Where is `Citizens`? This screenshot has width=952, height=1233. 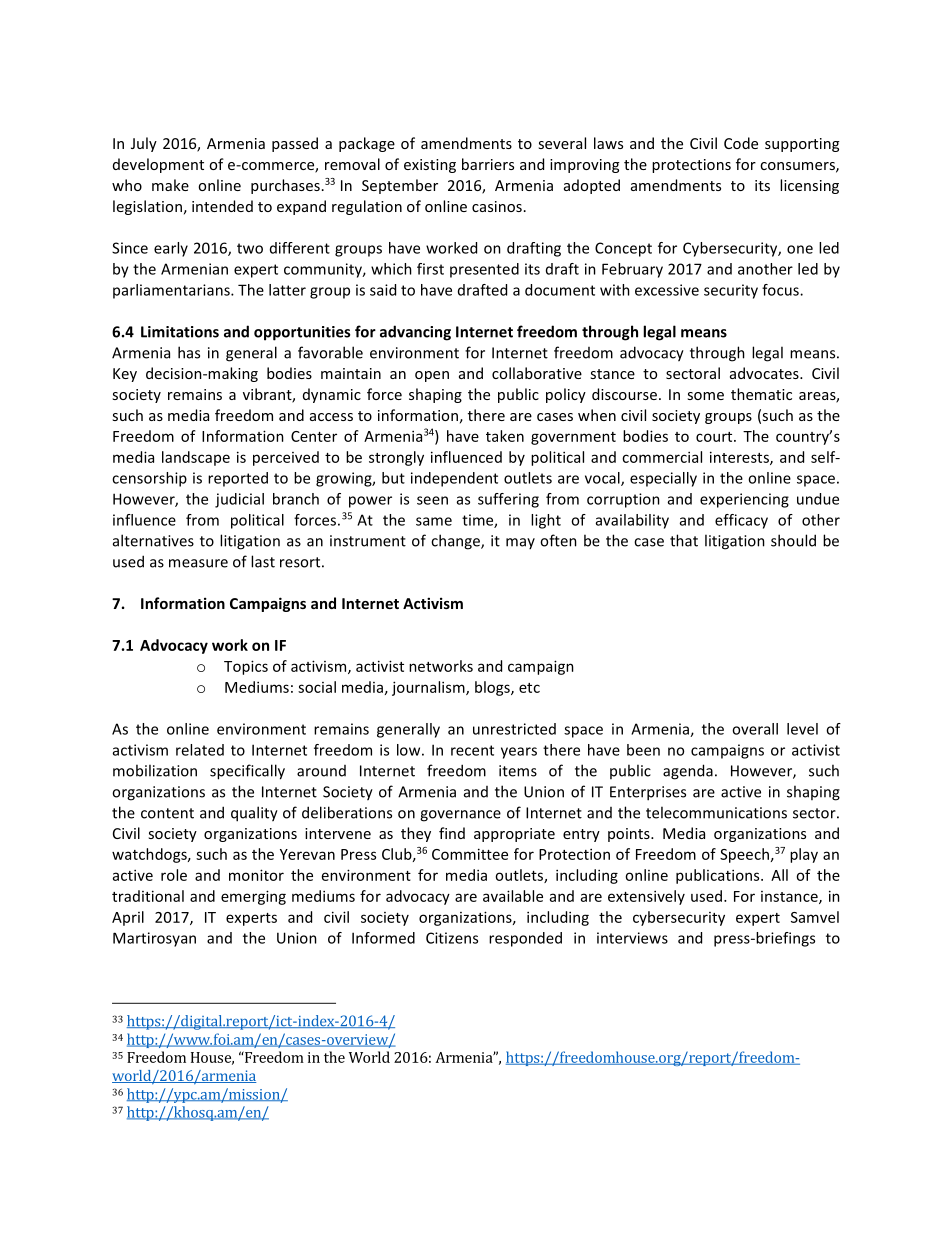 Citizens is located at coordinates (452, 938).
